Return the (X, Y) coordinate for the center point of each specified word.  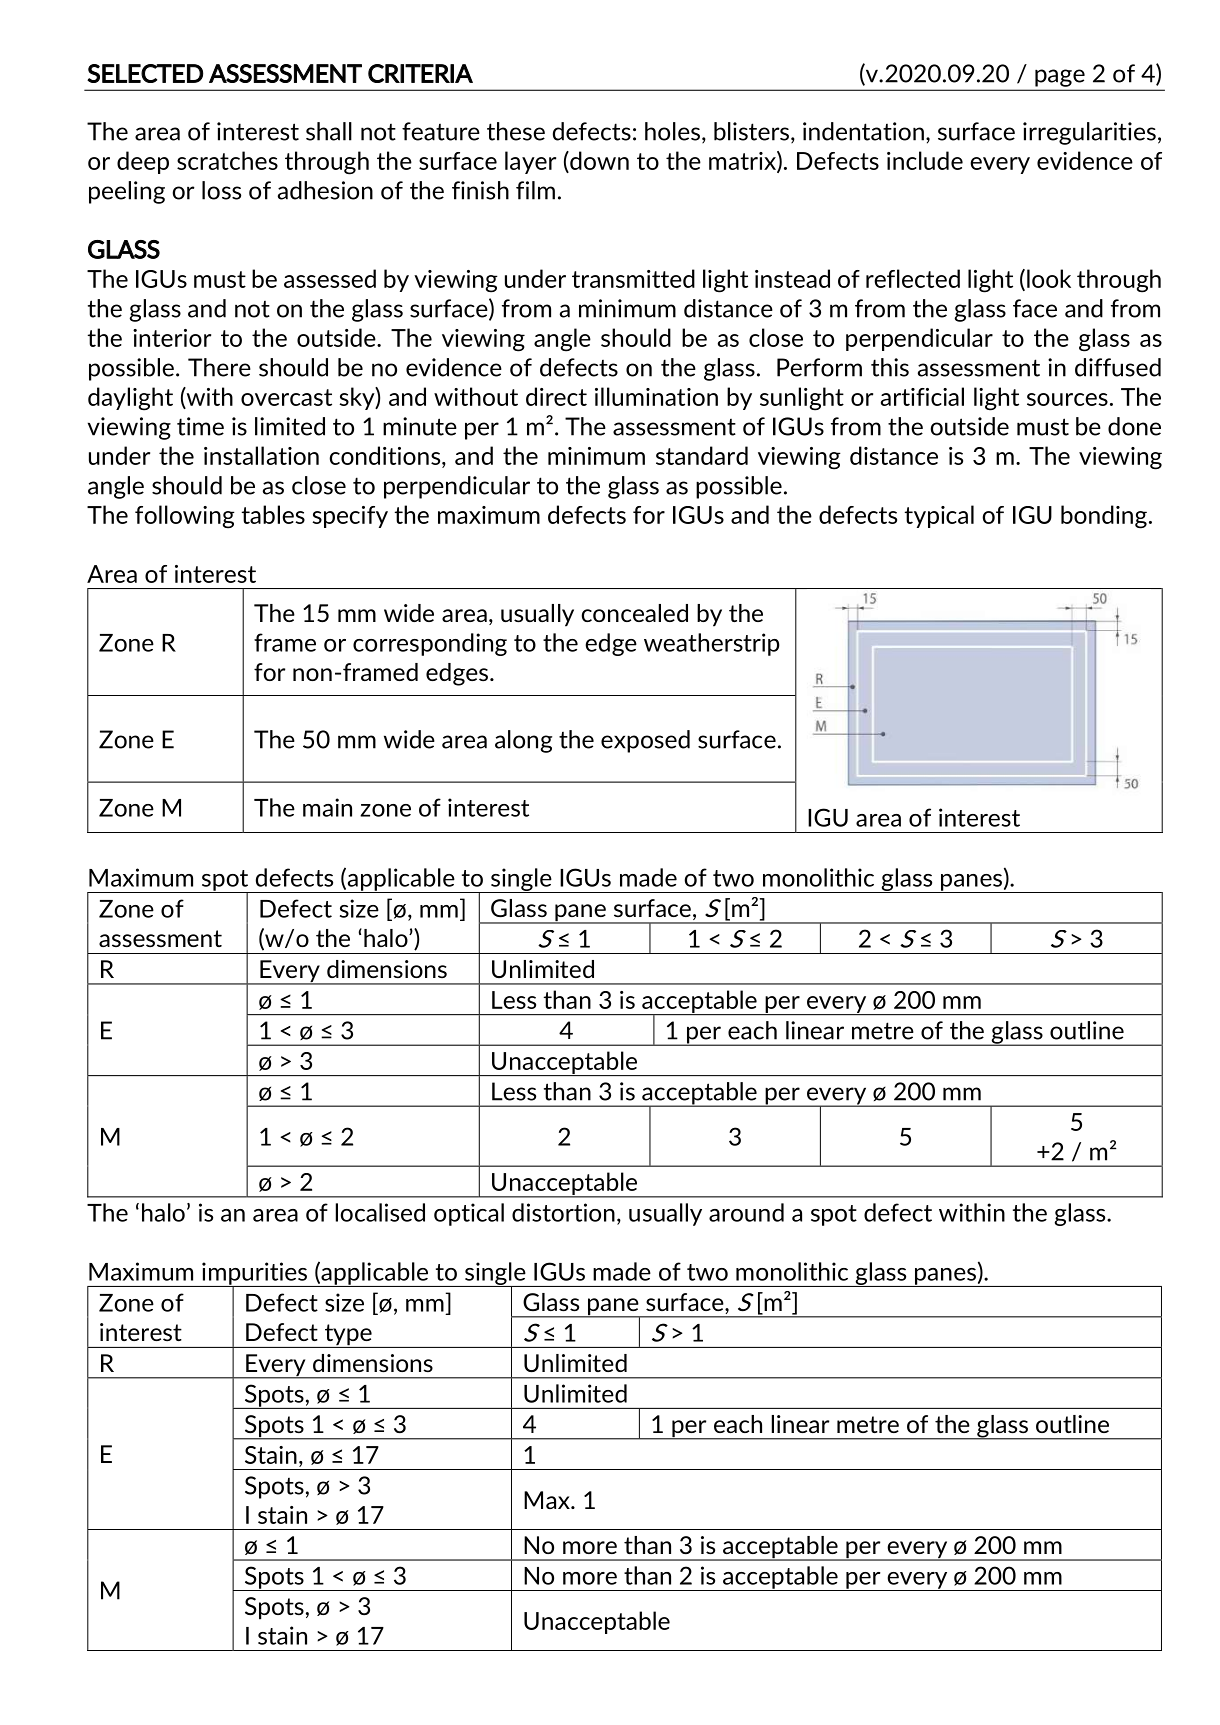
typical (939, 516)
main (327, 807)
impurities (255, 1274)
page (1060, 78)
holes (672, 131)
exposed (645, 741)
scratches (227, 160)
